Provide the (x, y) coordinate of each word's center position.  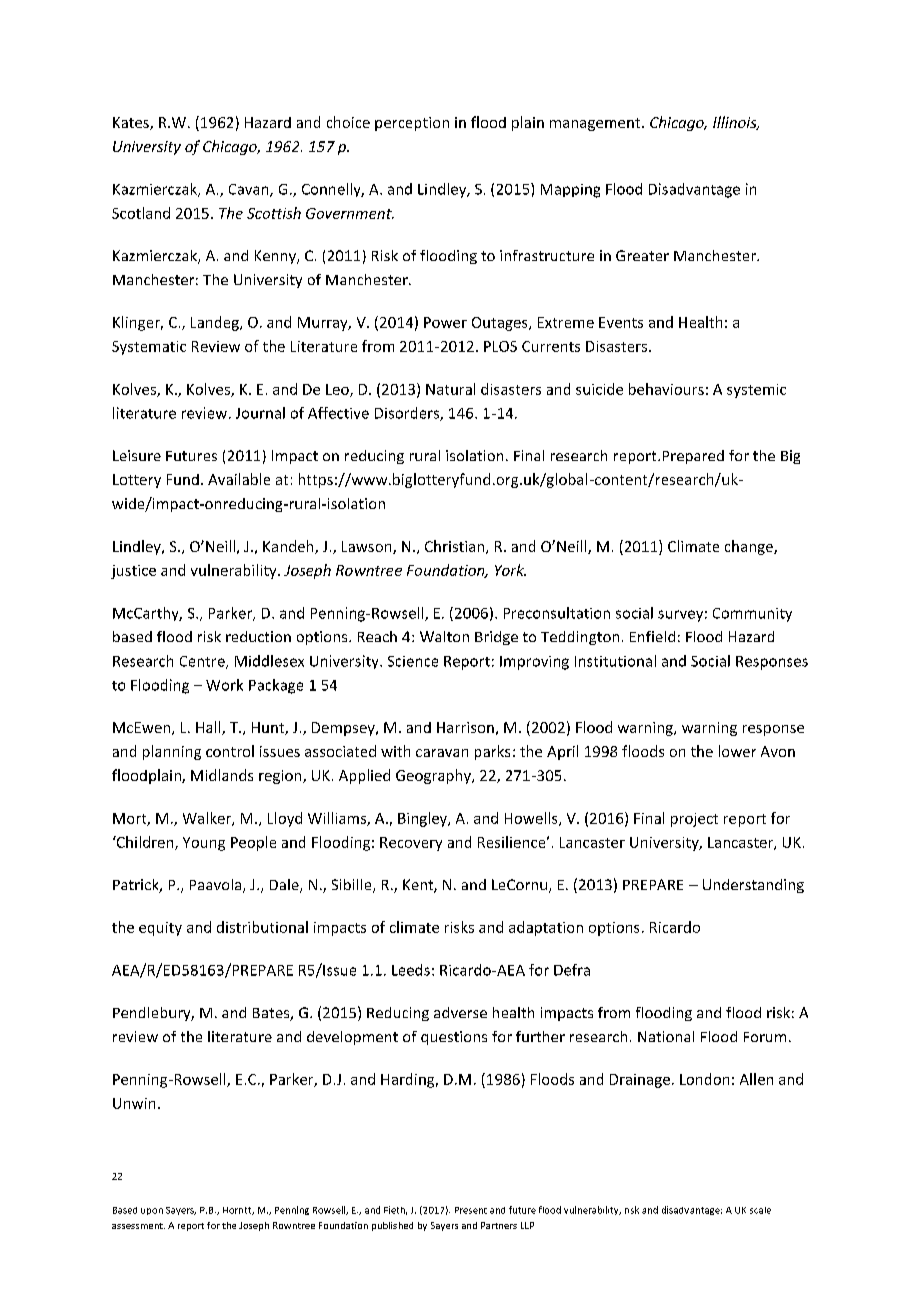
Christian (456, 547)
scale (760, 1210)
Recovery (411, 844)
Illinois (736, 123)
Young (204, 844)
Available (239, 479)
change (750, 547)
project (694, 820)
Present (471, 1210)
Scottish (274, 213)
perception (412, 124)
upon (152, 1211)
